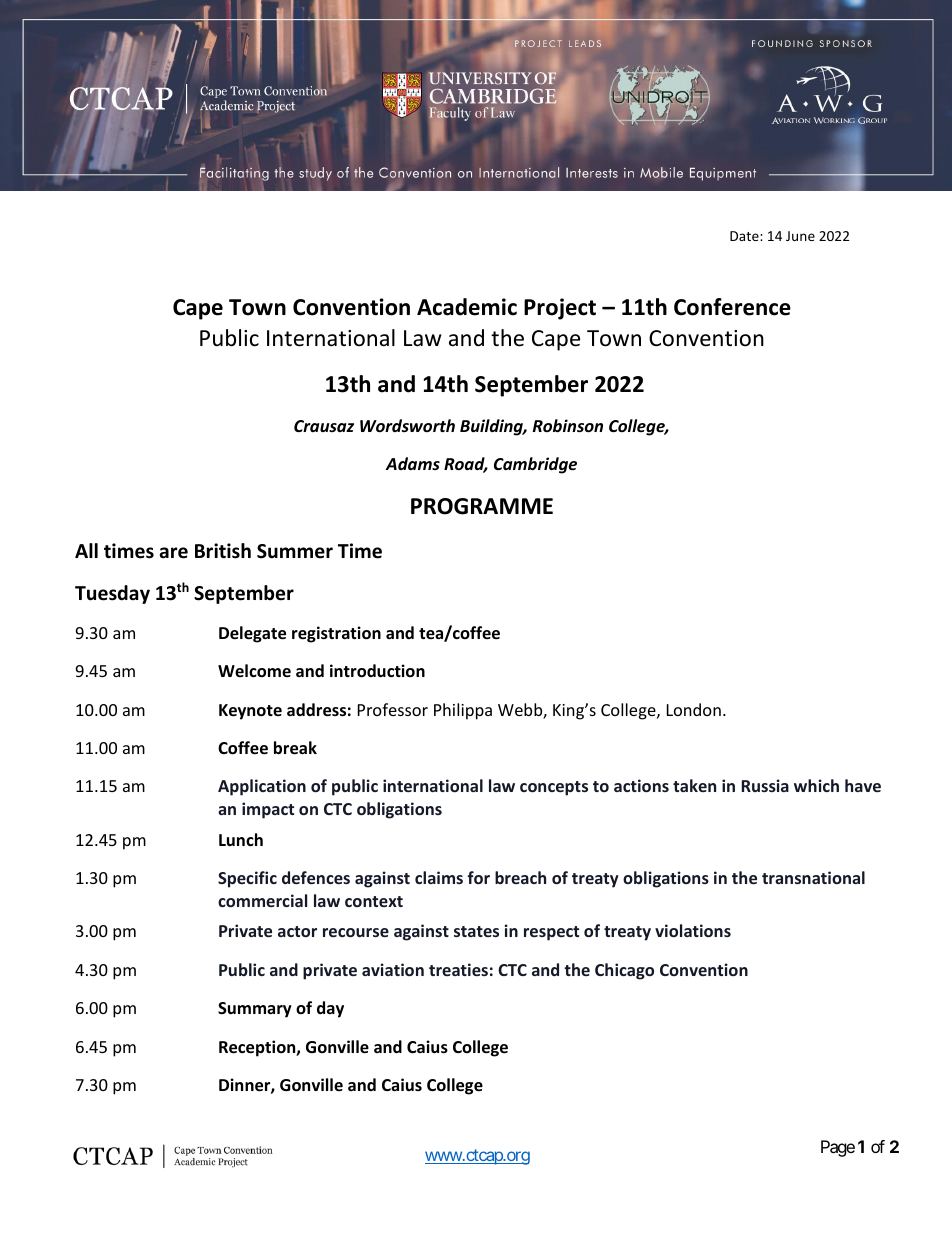 This document has width=952, height=1233. I want to click on Cambridge, so click(535, 465).
